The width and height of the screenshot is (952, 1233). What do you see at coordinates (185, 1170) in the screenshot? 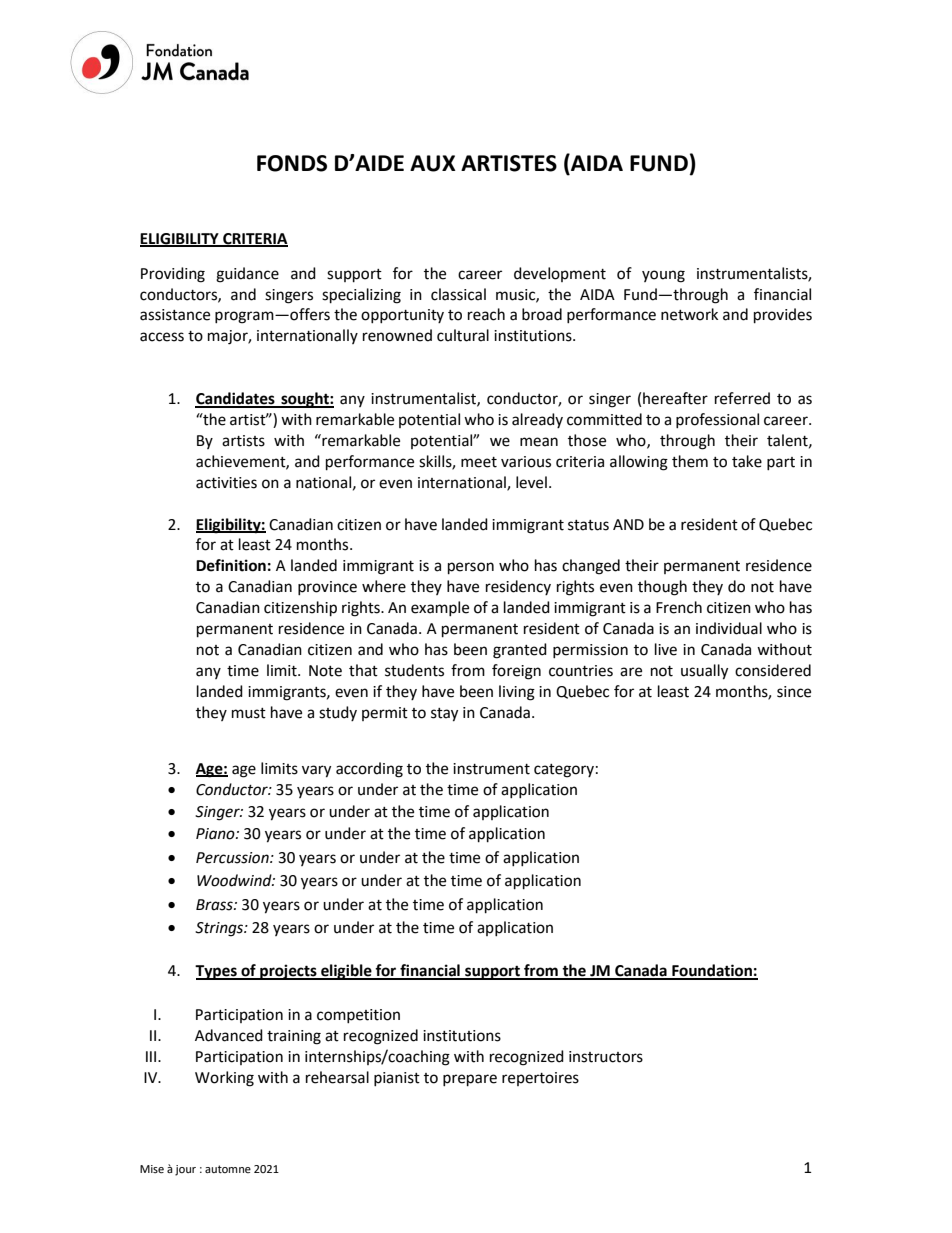
I see `jour` at bounding box center [185, 1170].
